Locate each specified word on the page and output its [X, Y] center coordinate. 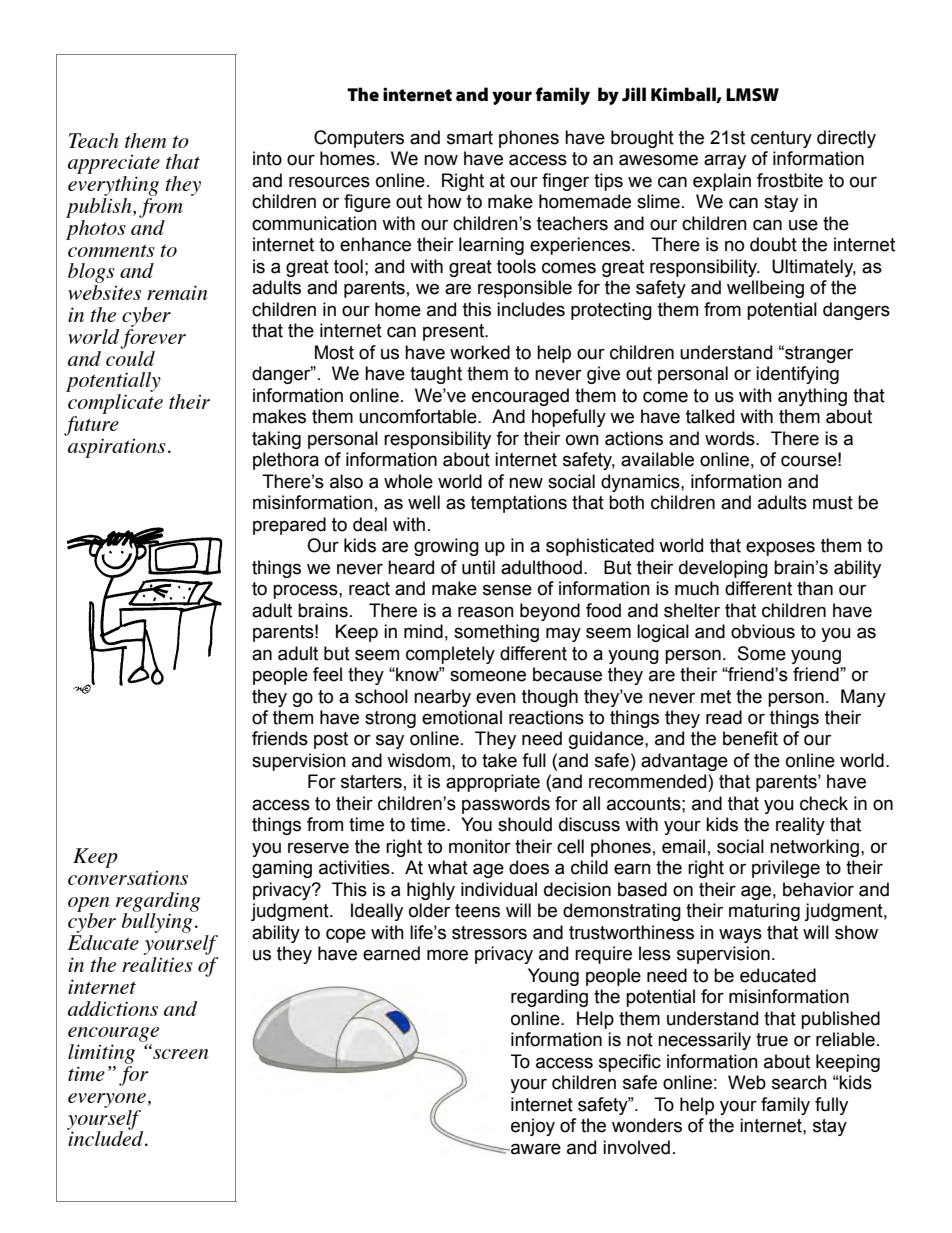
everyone [107, 1100]
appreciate [114, 164]
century [781, 139]
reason [486, 612]
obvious [763, 631]
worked [480, 352]
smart [470, 138]
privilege [786, 869]
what [448, 867]
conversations [128, 878]
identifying [797, 375]
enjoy [533, 1127]
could [130, 357]
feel [327, 674]
